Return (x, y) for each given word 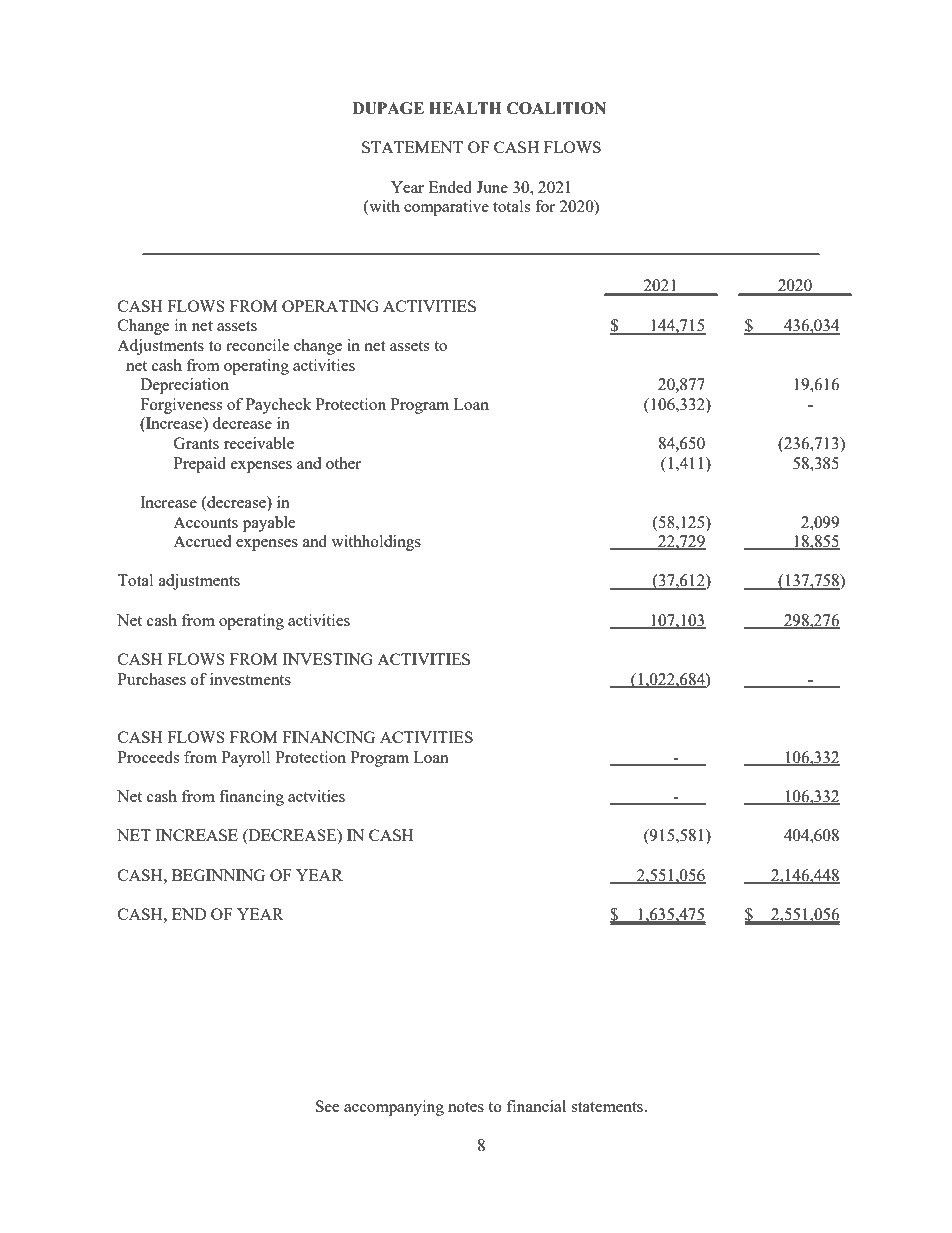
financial (536, 1106)
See (327, 1106)
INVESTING (327, 659)
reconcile (257, 345)
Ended (450, 187)
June (492, 187)
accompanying (394, 1108)
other (343, 463)
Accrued (202, 541)
